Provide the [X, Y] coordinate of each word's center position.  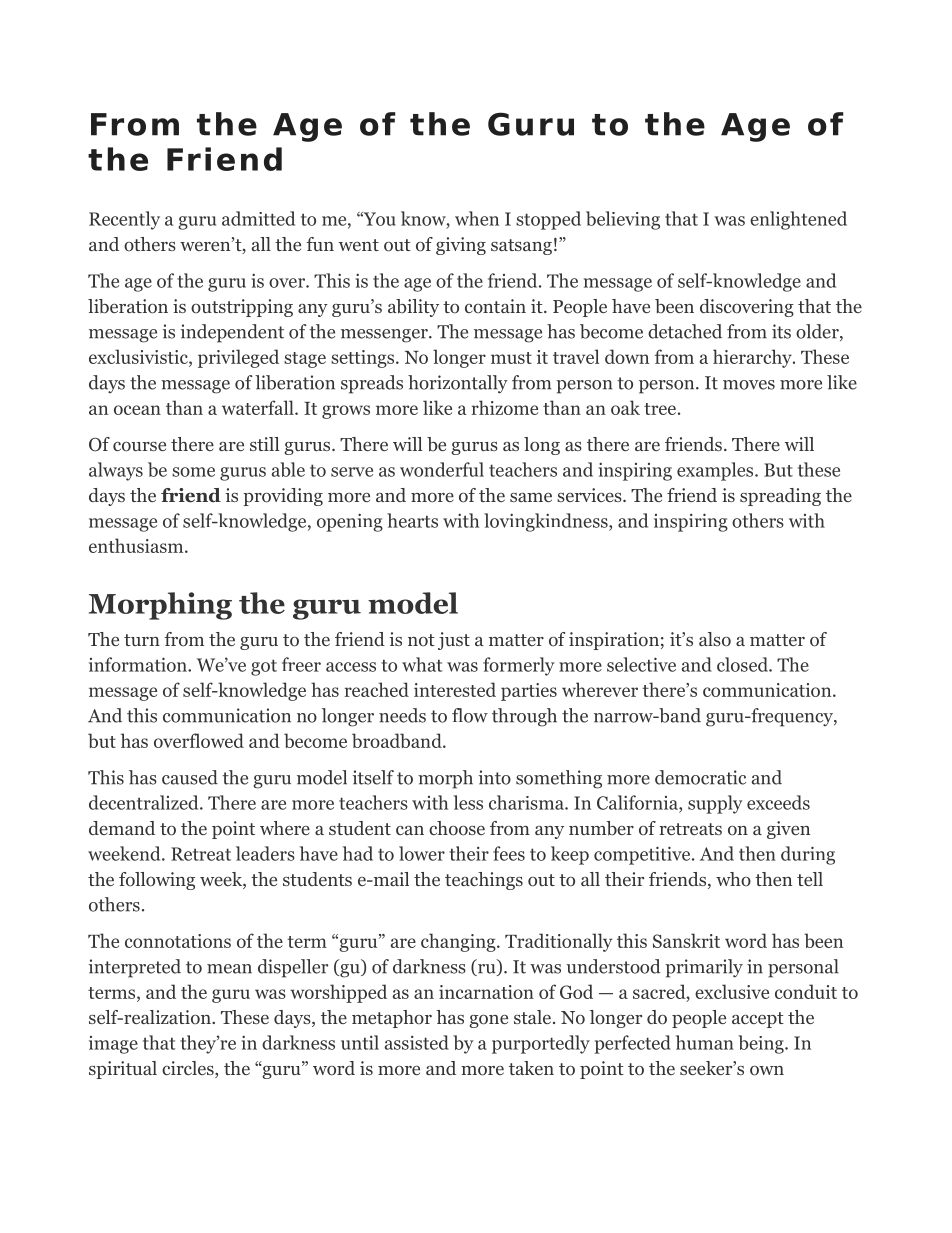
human [705, 1042]
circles [189, 1069]
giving [461, 246]
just [454, 641]
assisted [417, 1042]
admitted [258, 218]
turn [142, 640]
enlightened [798, 220]
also [715, 639]
